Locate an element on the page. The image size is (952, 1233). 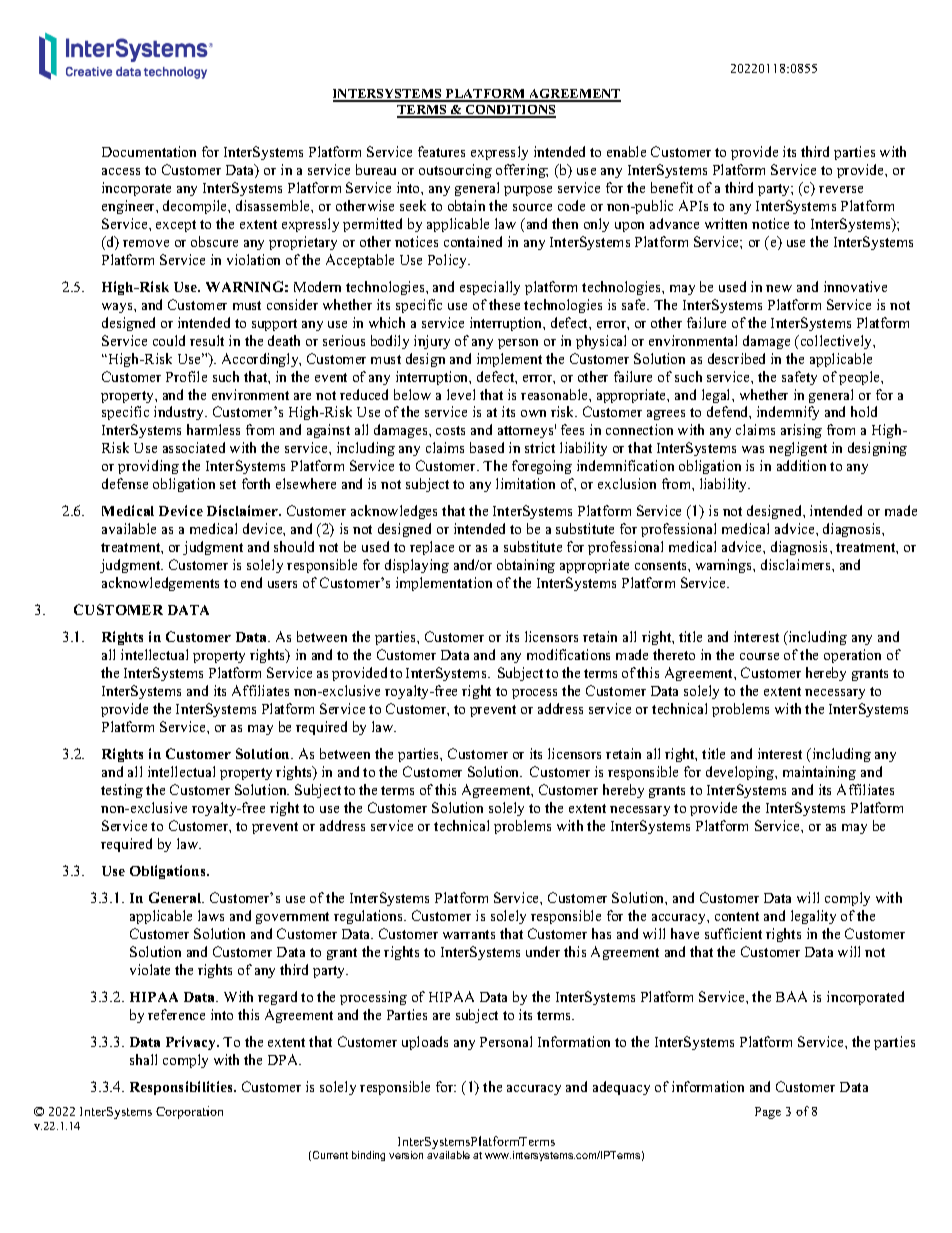
warrants is located at coordinates (469, 934).
